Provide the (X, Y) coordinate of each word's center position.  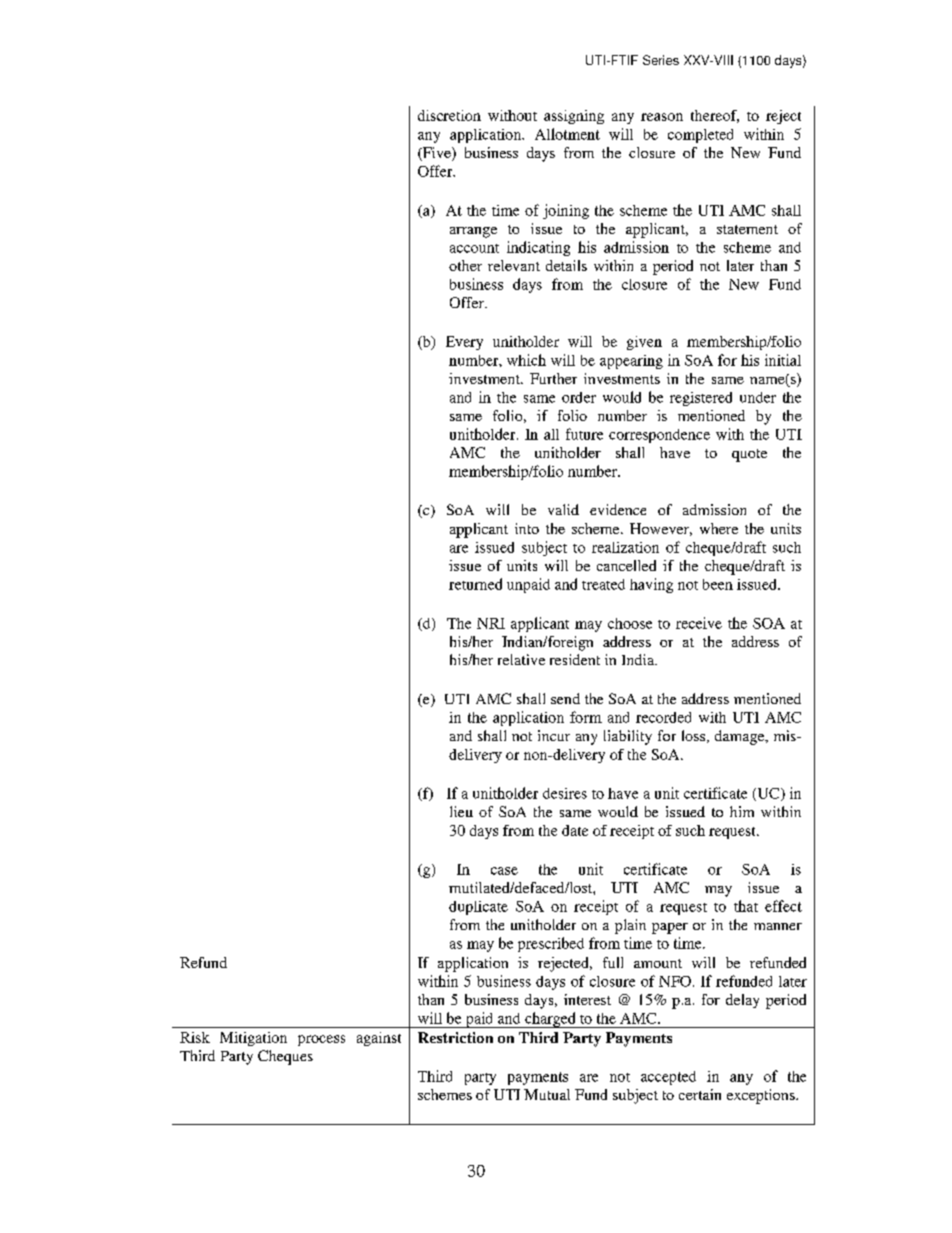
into (527, 528)
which (526, 360)
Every (464, 343)
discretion (449, 115)
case (504, 871)
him (742, 811)
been (718, 584)
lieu (461, 811)
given (644, 343)
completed (700, 136)
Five (437, 154)
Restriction (455, 1037)
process (321, 1040)
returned (475, 584)
